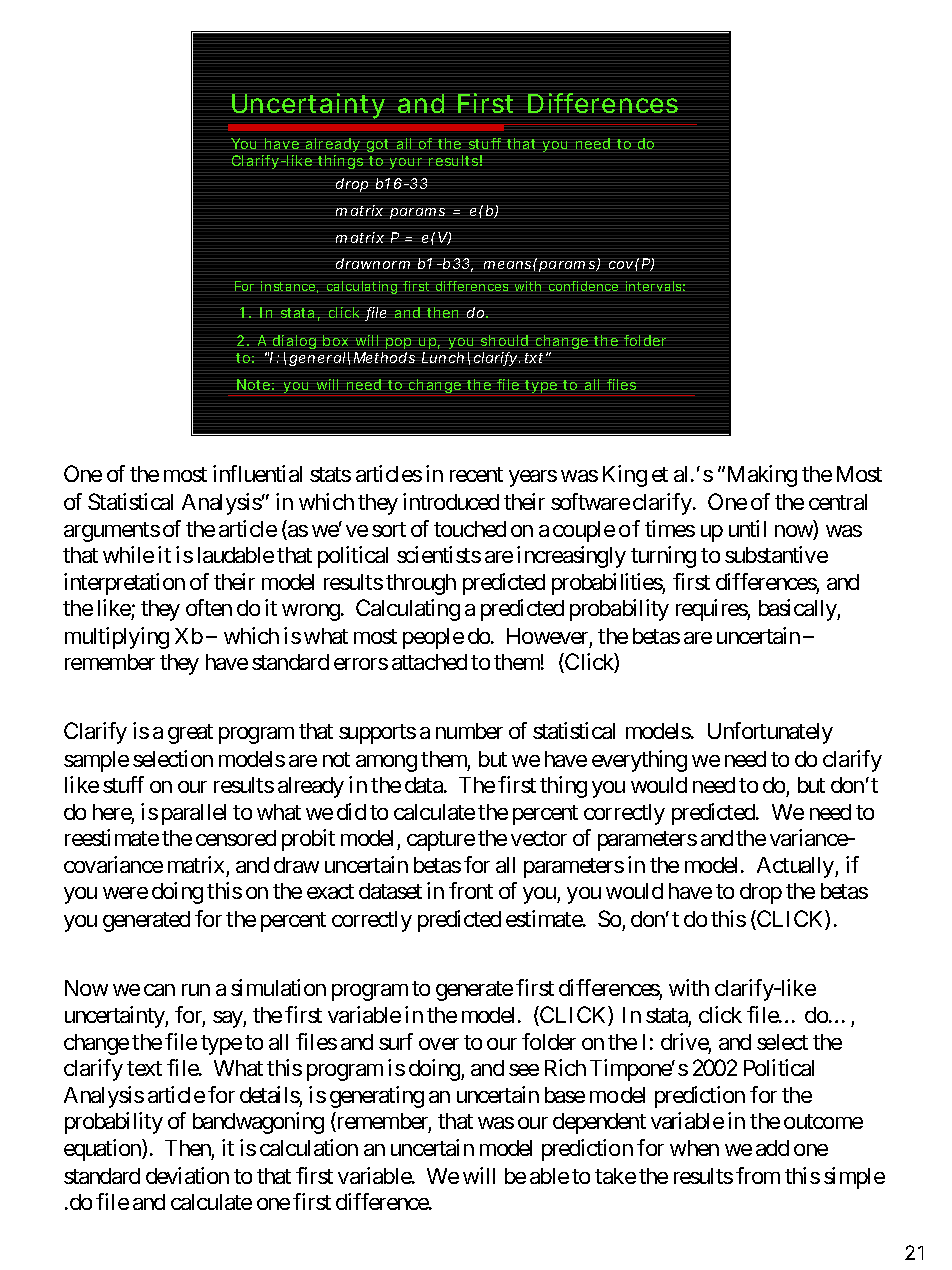  Describe the element at coordinates (770, 733) in the image. I see `Unfortunately` at that location.
